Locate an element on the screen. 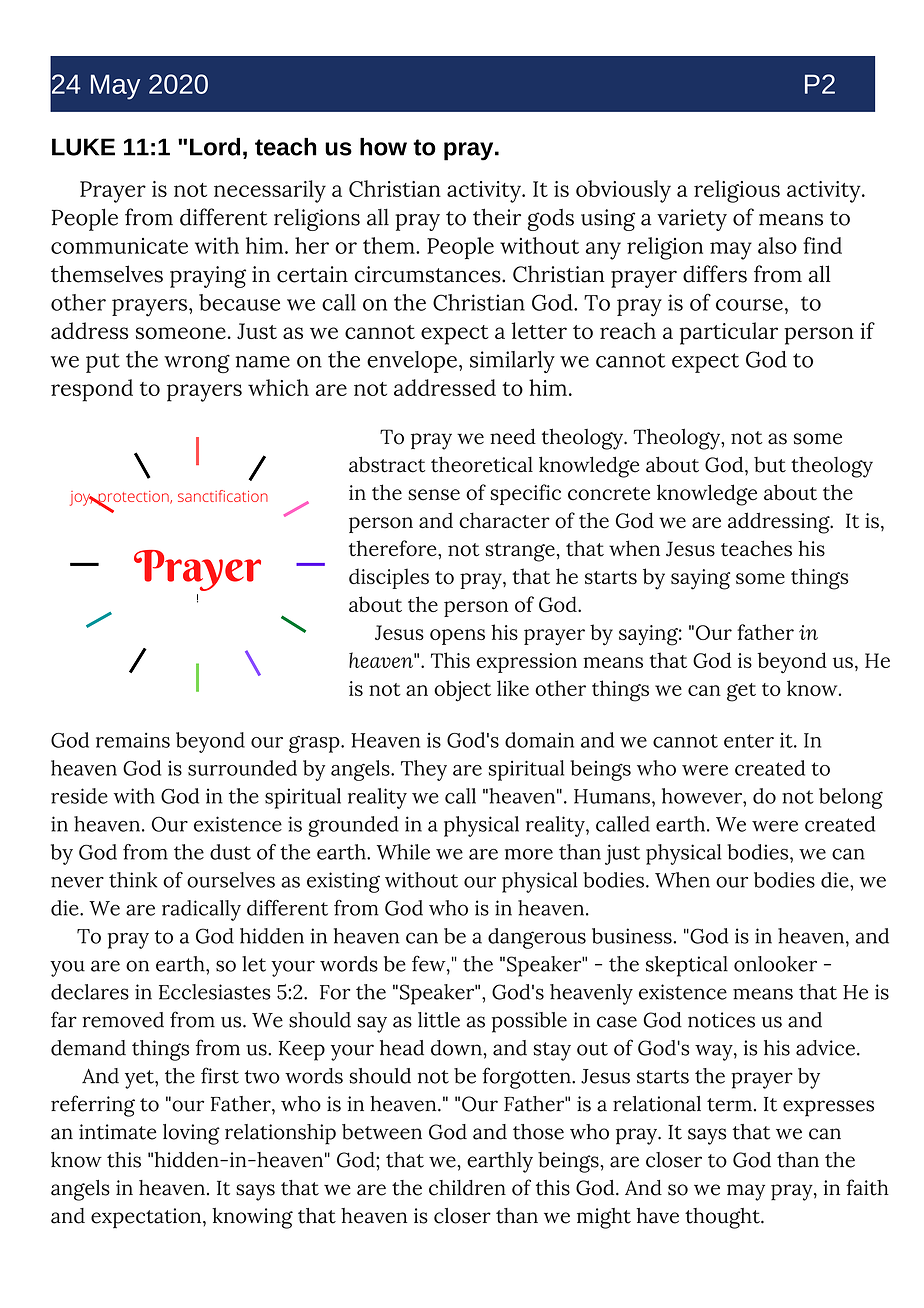 Image resolution: width=924 pixels, height=1308 pixels. particular is located at coordinates (729, 333).
